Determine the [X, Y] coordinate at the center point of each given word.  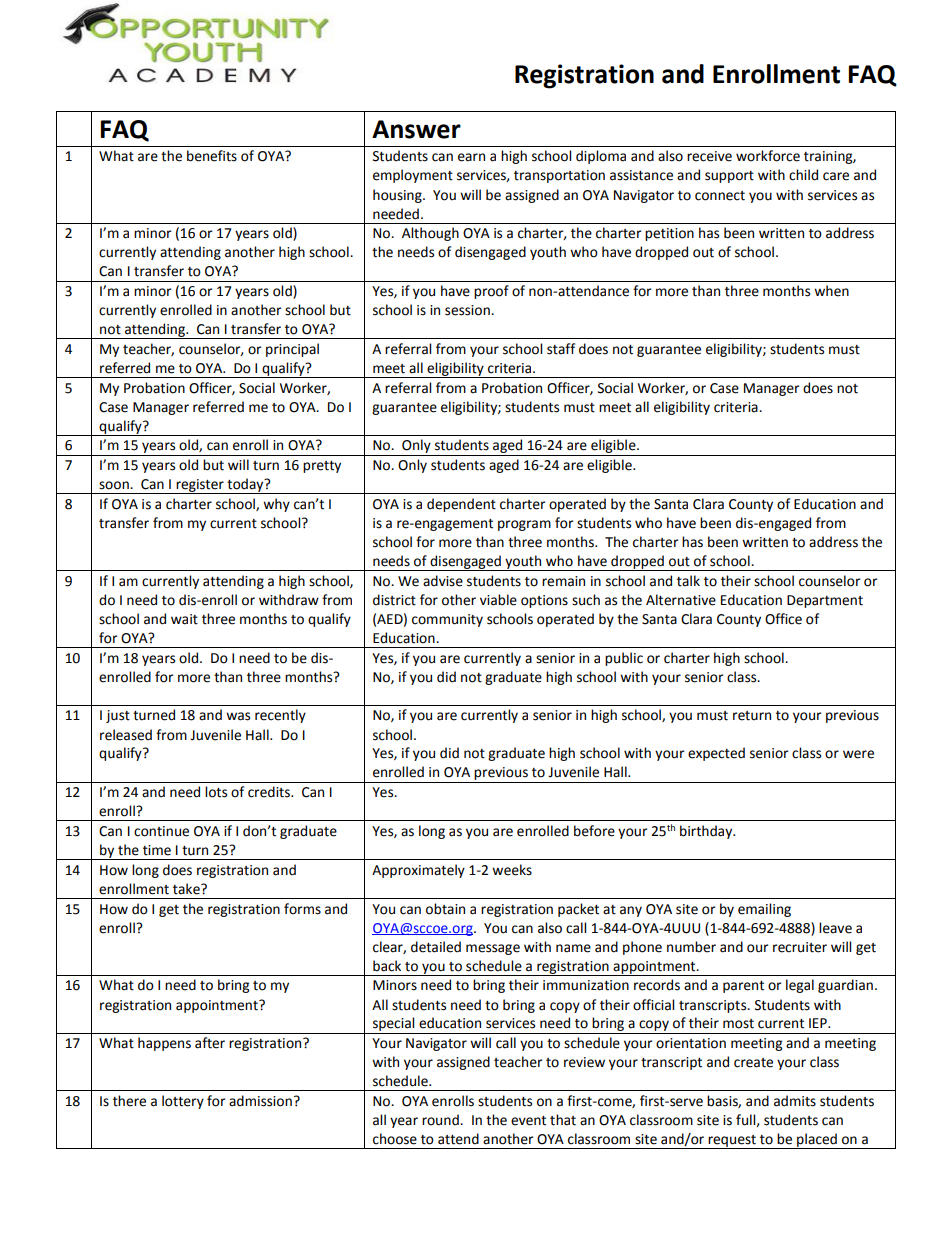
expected [716, 754]
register [200, 486]
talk [688, 581]
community [447, 620]
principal [292, 350]
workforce [768, 156]
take [187, 889]
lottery [183, 1102]
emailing [764, 910]
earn [471, 157]
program [524, 525]
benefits [212, 156]
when [831, 291]
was [238, 716]
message [493, 949]
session [468, 310]
